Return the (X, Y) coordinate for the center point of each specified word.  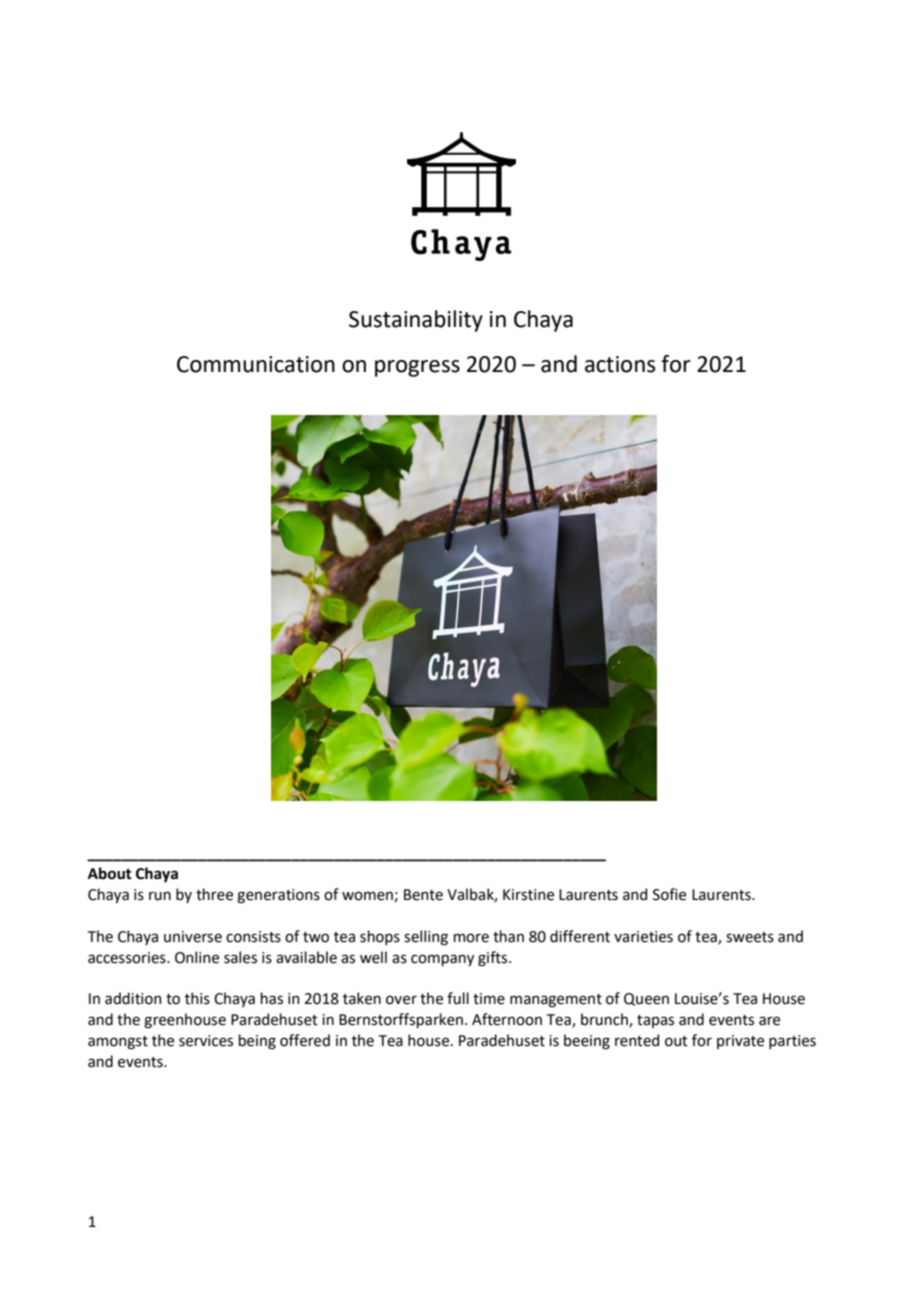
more (471, 938)
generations (278, 896)
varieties (643, 937)
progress (417, 368)
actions (620, 364)
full (458, 998)
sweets (750, 937)
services (206, 1041)
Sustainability (416, 321)
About (110, 873)
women (368, 896)
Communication (256, 364)
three (214, 894)
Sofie (669, 894)
